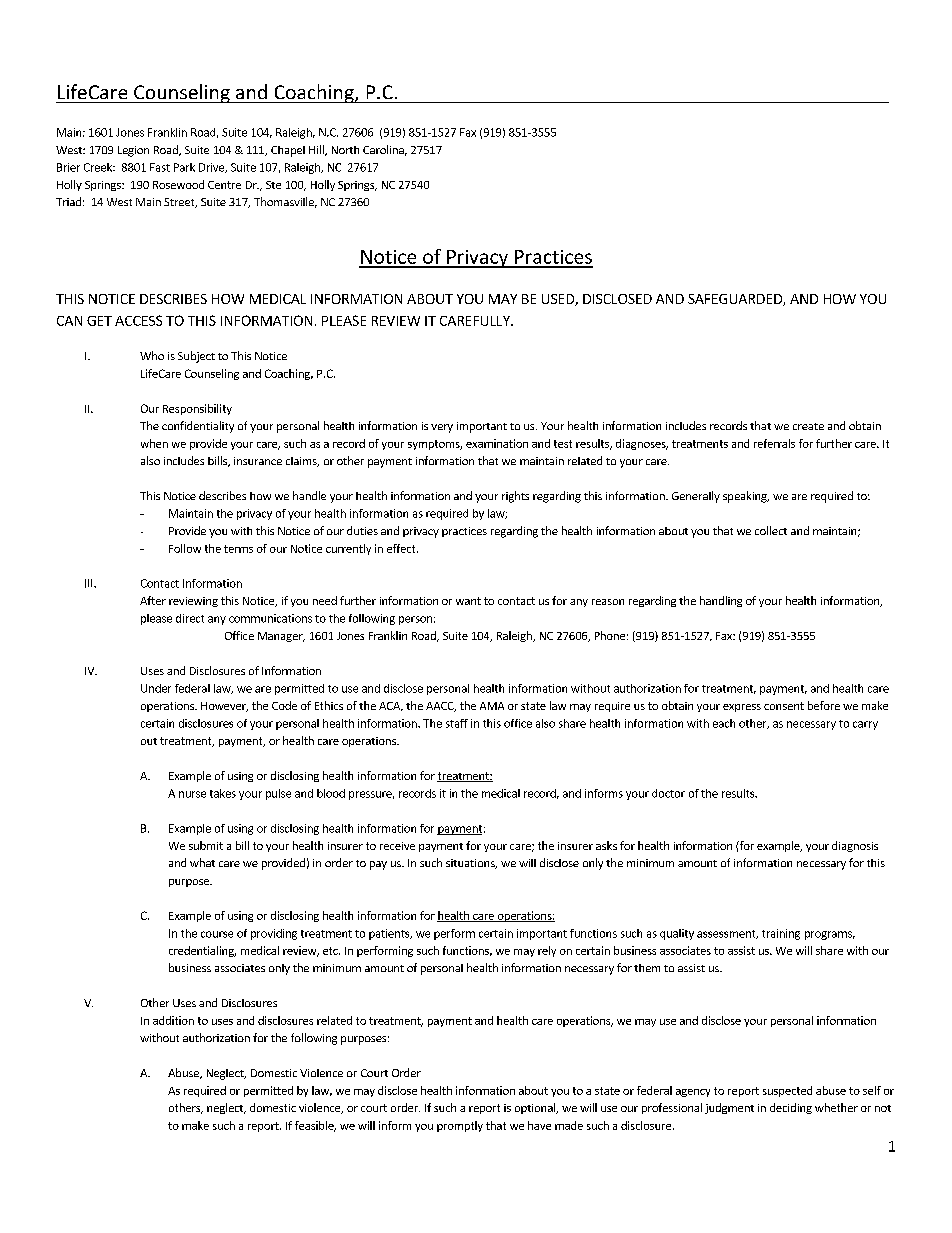 Image resolution: width=952 pixels, height=1233 pixels. Describe the element at coordinates (173, 1020) in the screenshot. I see `addition` at that location.
